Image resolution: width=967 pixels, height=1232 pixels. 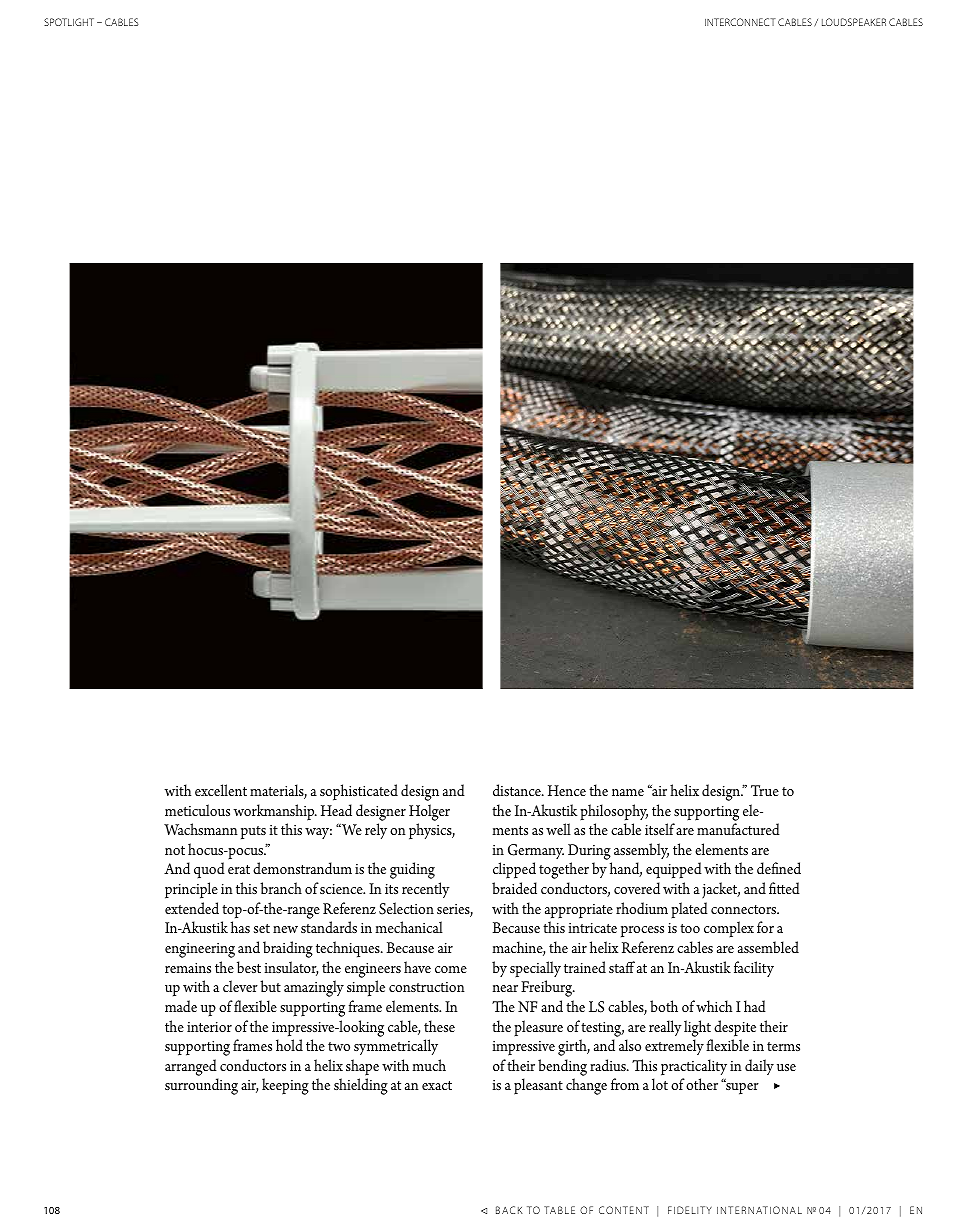 What do you see at coordinates (275, 812) in the image?
I see `workmanship` at bounding box center [275, 812].
